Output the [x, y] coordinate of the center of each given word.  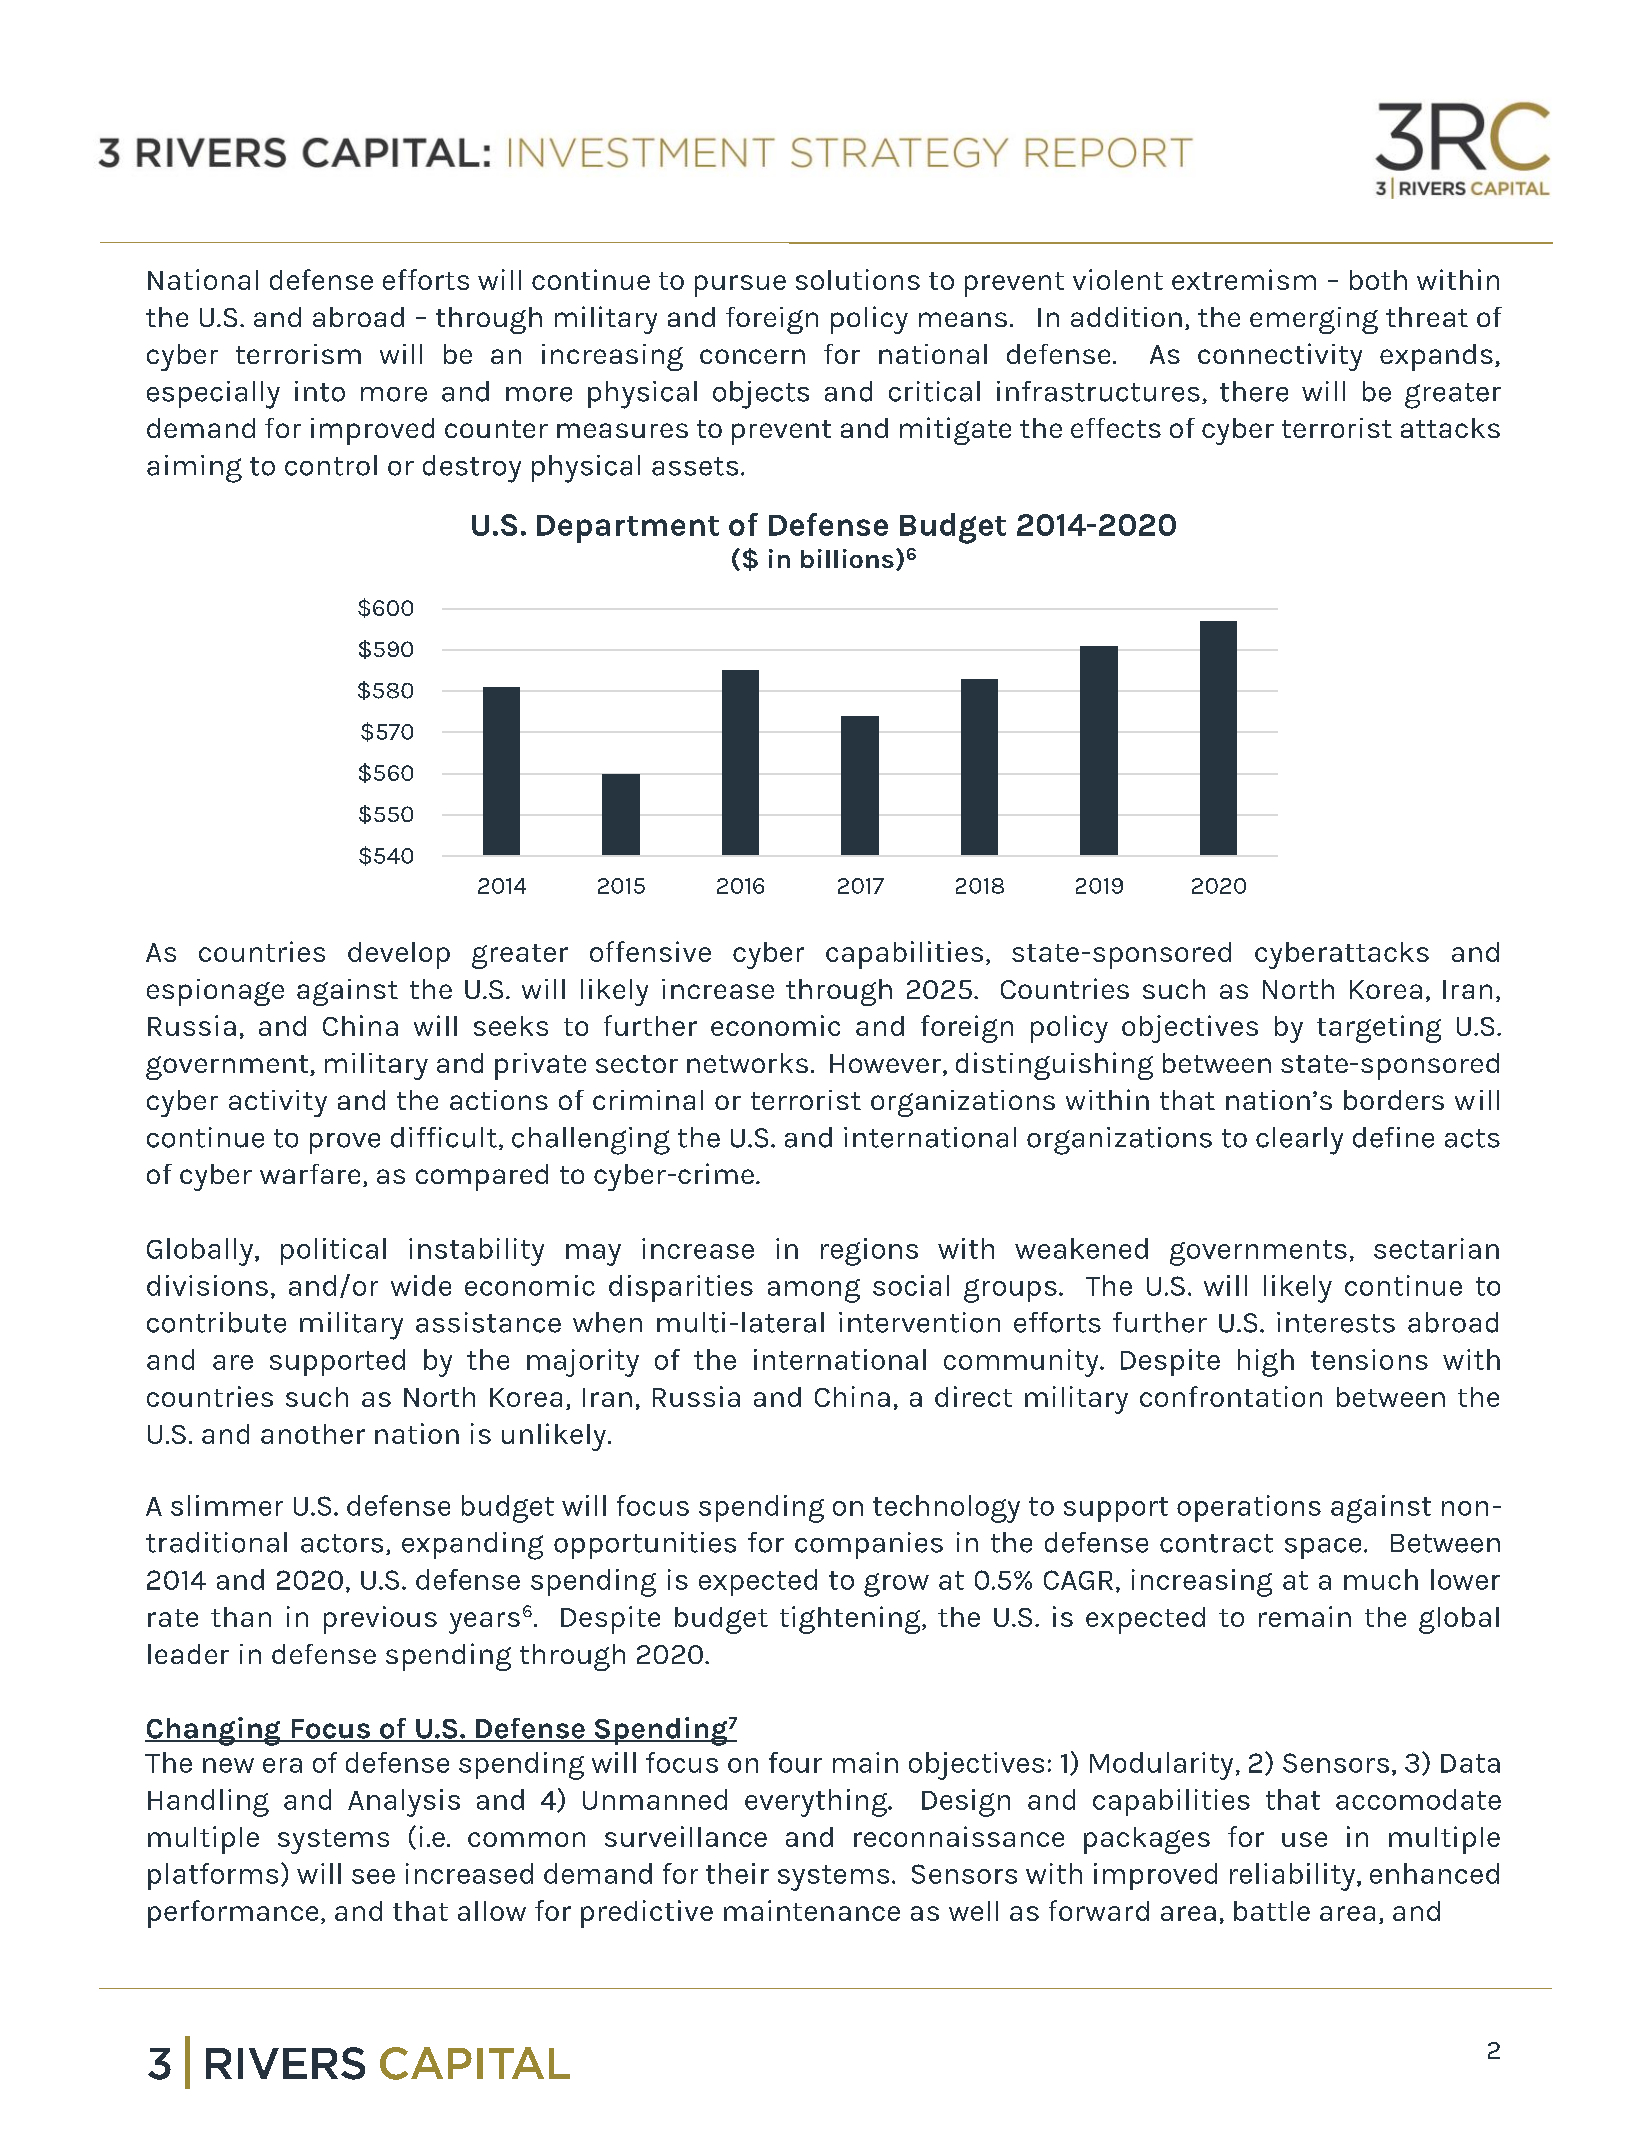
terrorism [298, 354]
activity [278, 1103]
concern [752, 356]
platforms [213, 1876]
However [885, 1063]
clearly [1299, 1141]
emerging [1314, 320]
